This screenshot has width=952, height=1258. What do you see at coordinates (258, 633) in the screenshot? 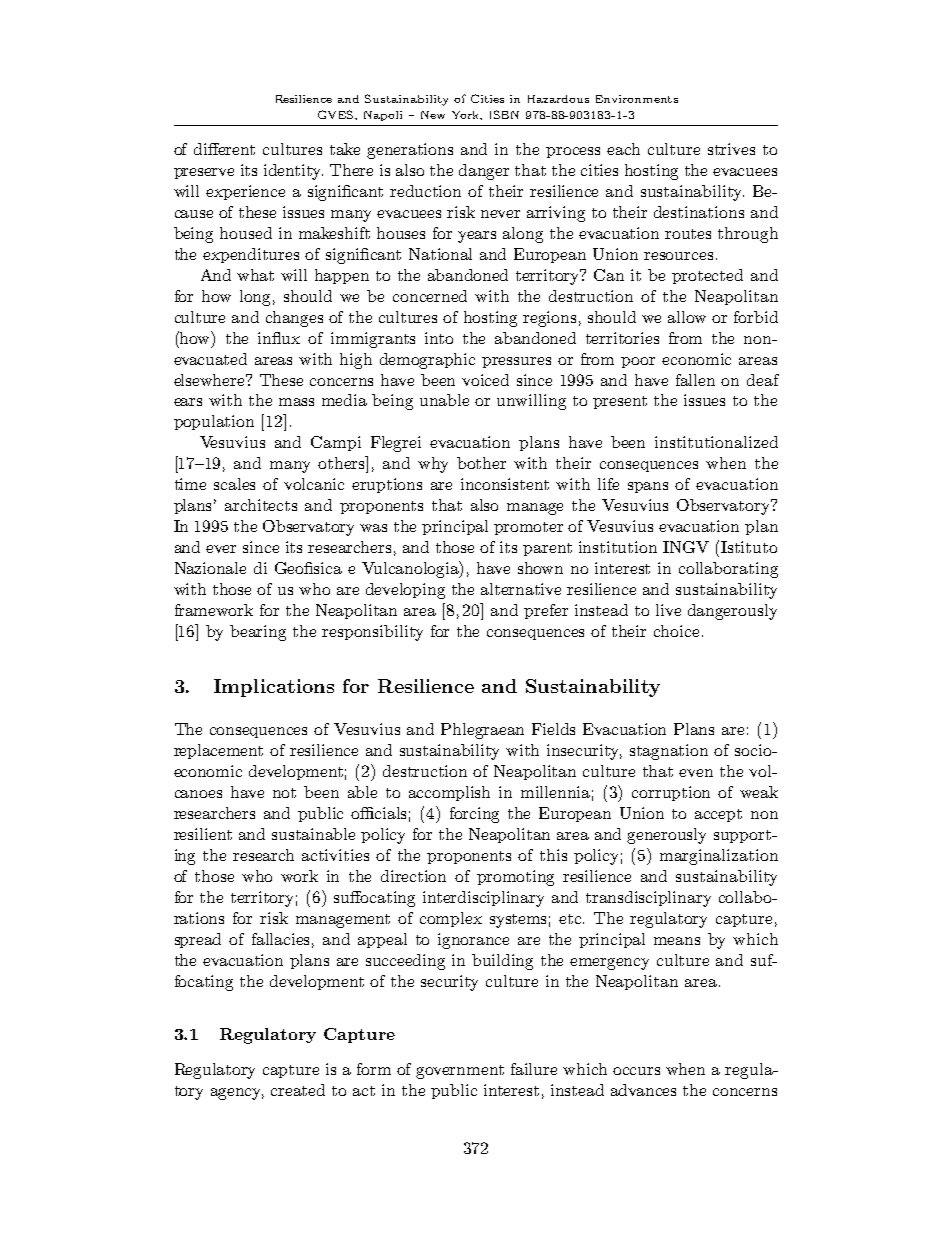
I see `bearing` at bounding box center [258, 633].
